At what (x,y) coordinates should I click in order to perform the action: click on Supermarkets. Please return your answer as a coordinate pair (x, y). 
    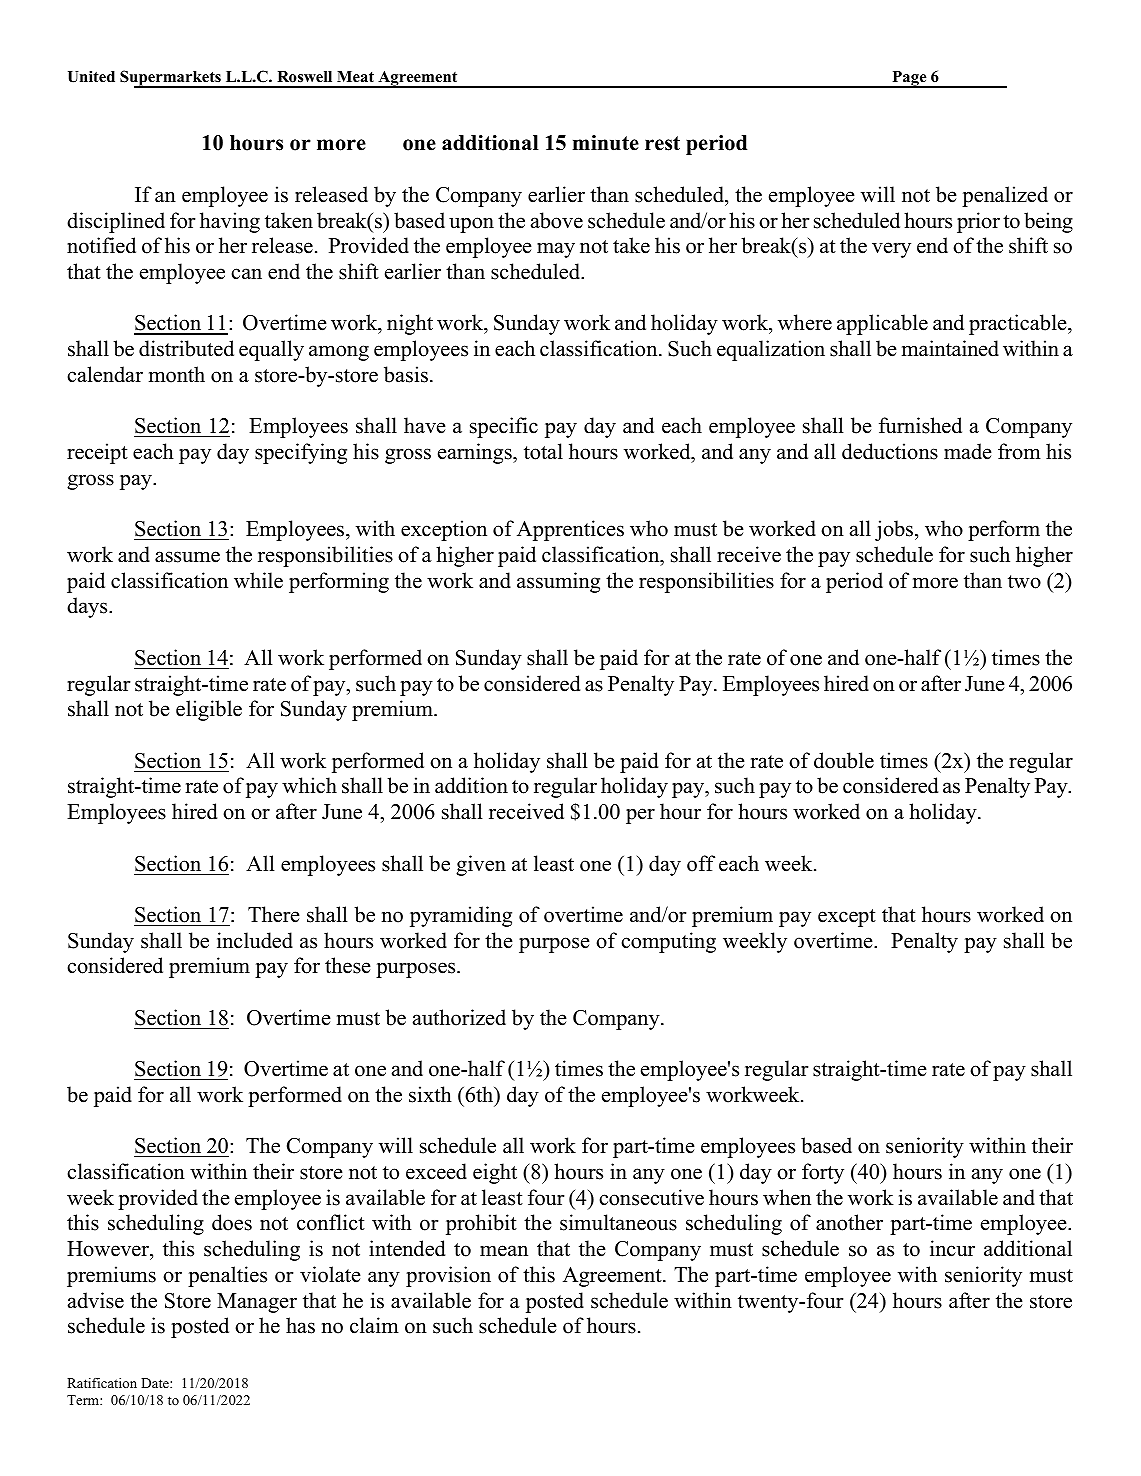
    Looking at the image, I should click on (171, 79).
